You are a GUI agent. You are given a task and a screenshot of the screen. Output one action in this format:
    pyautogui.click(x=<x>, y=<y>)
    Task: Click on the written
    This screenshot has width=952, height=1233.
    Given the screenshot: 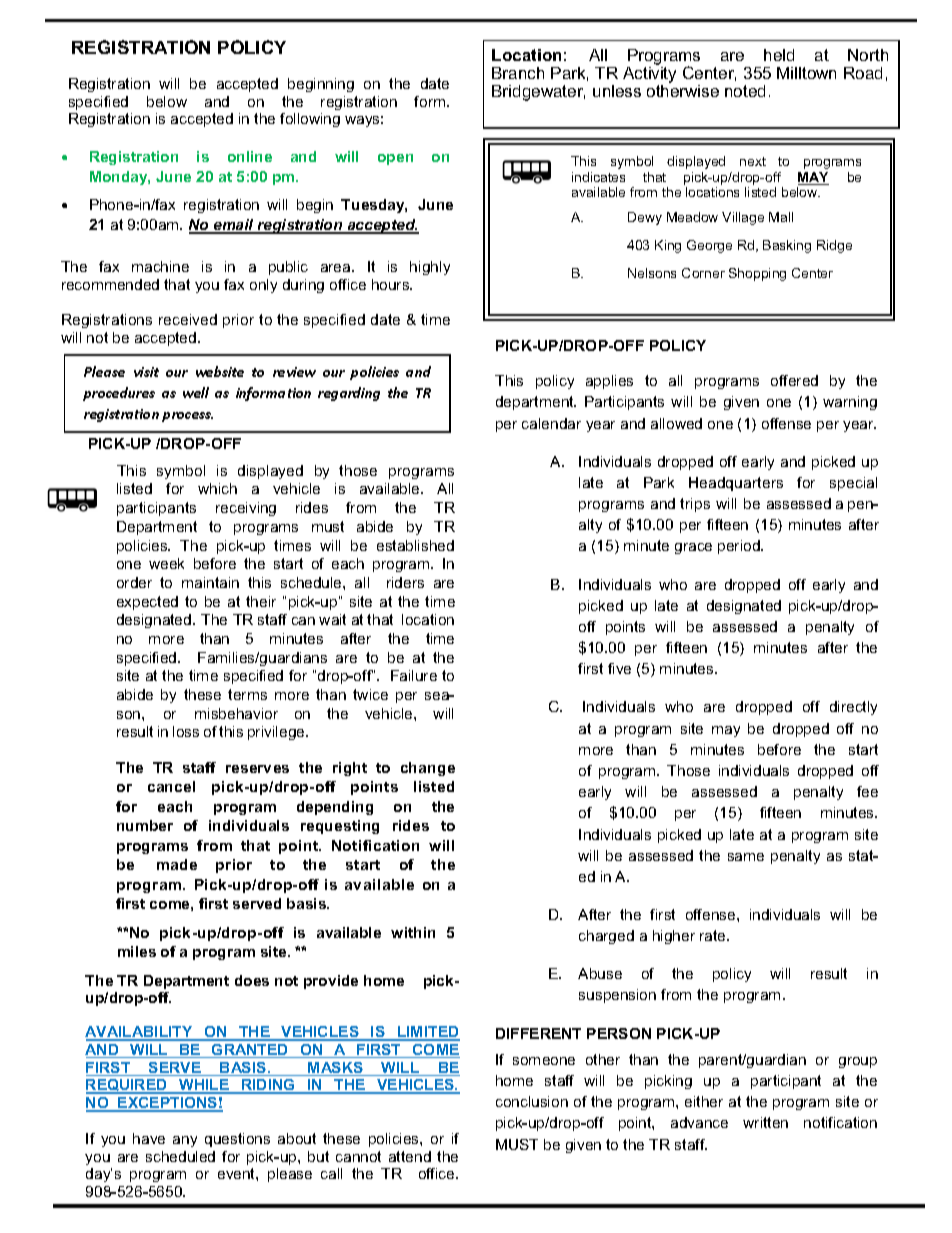 What is the action you would take?
    pyautogui.click(x=765, y=1122)
